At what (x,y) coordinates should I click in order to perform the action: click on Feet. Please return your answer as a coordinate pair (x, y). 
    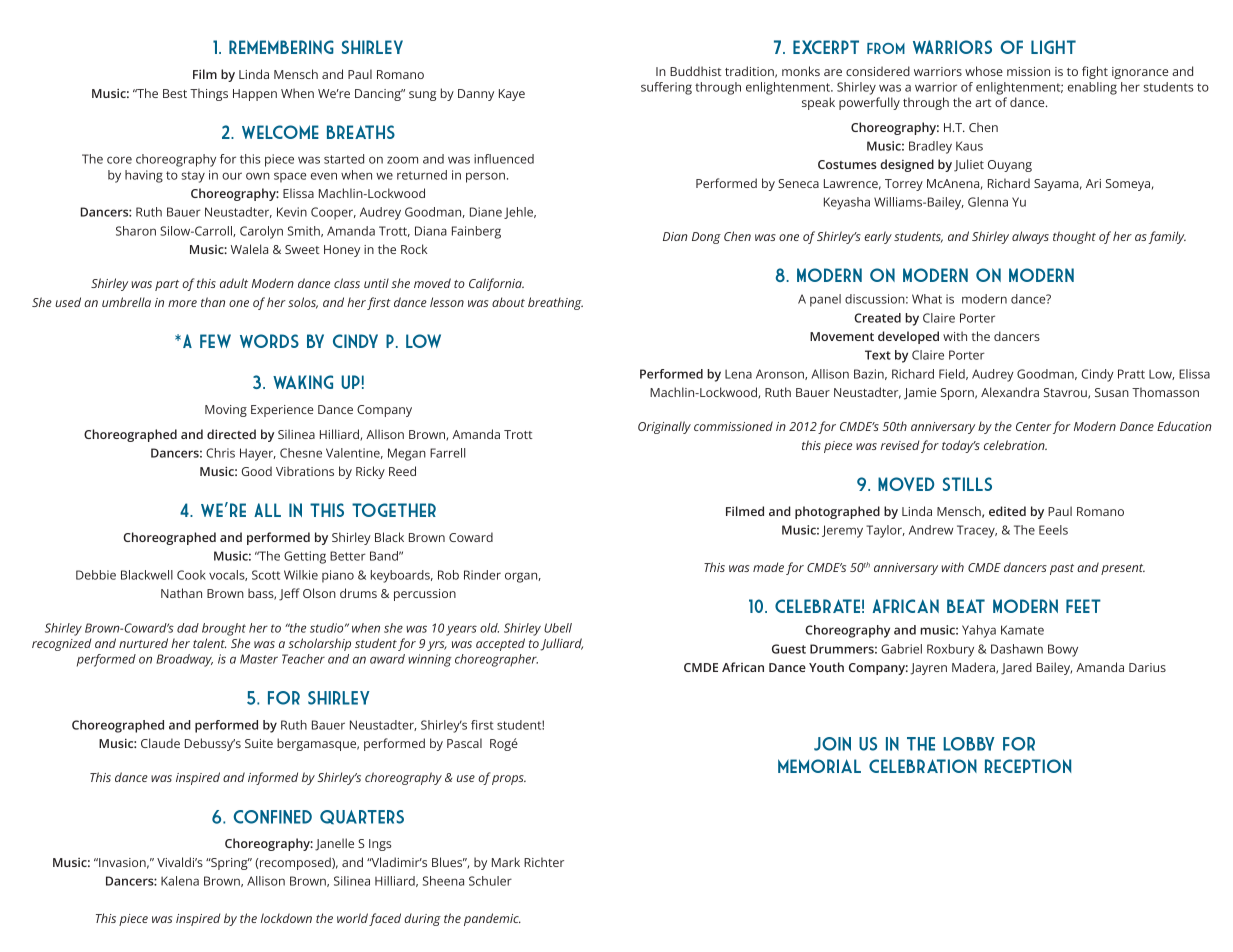
    Looking at the image, I should click on (1083, 606).
